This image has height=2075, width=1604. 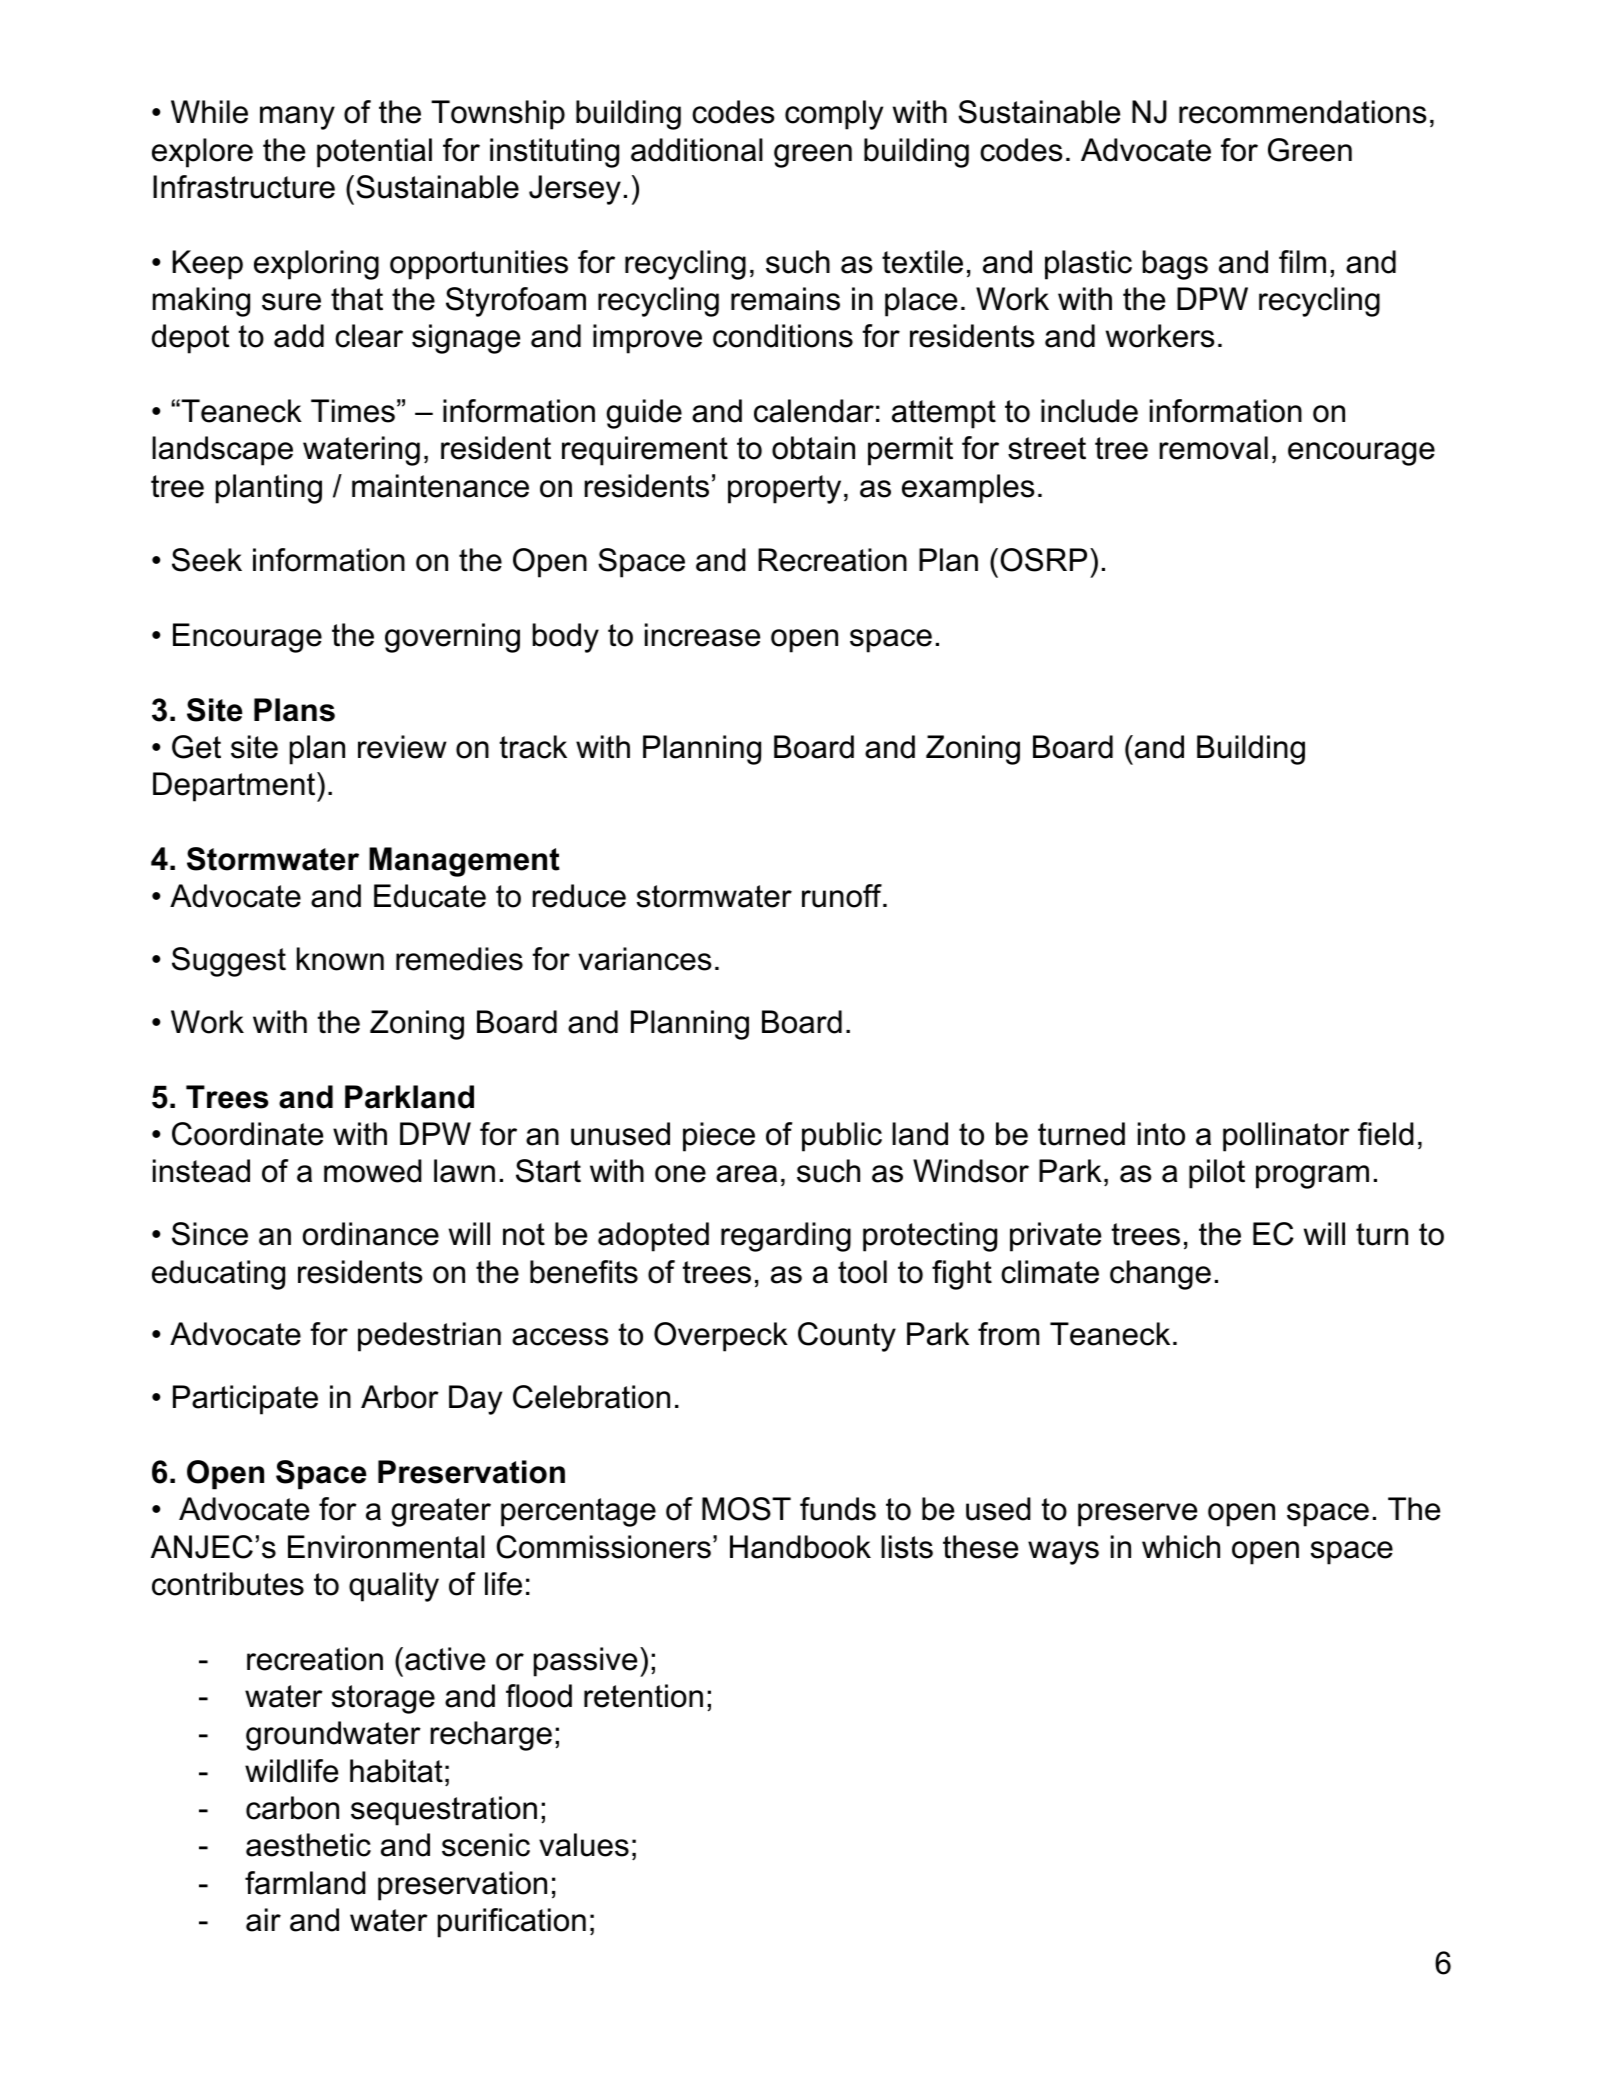 What do you see at coordinates (374, 153) in the image?
I see `potential` at bounding box center [374, 153].
